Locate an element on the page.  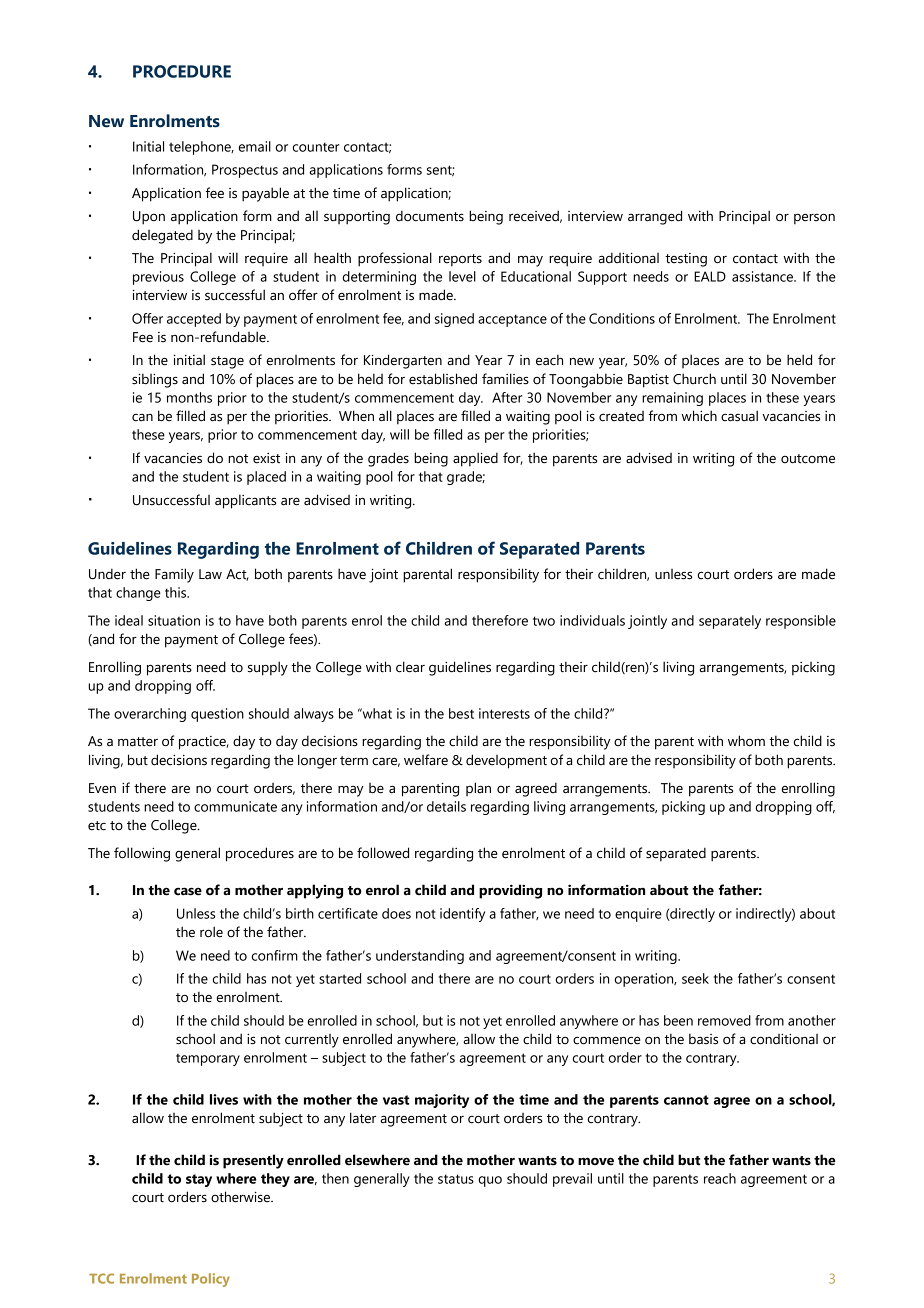
overarching is located at coordinates (150, 715).
